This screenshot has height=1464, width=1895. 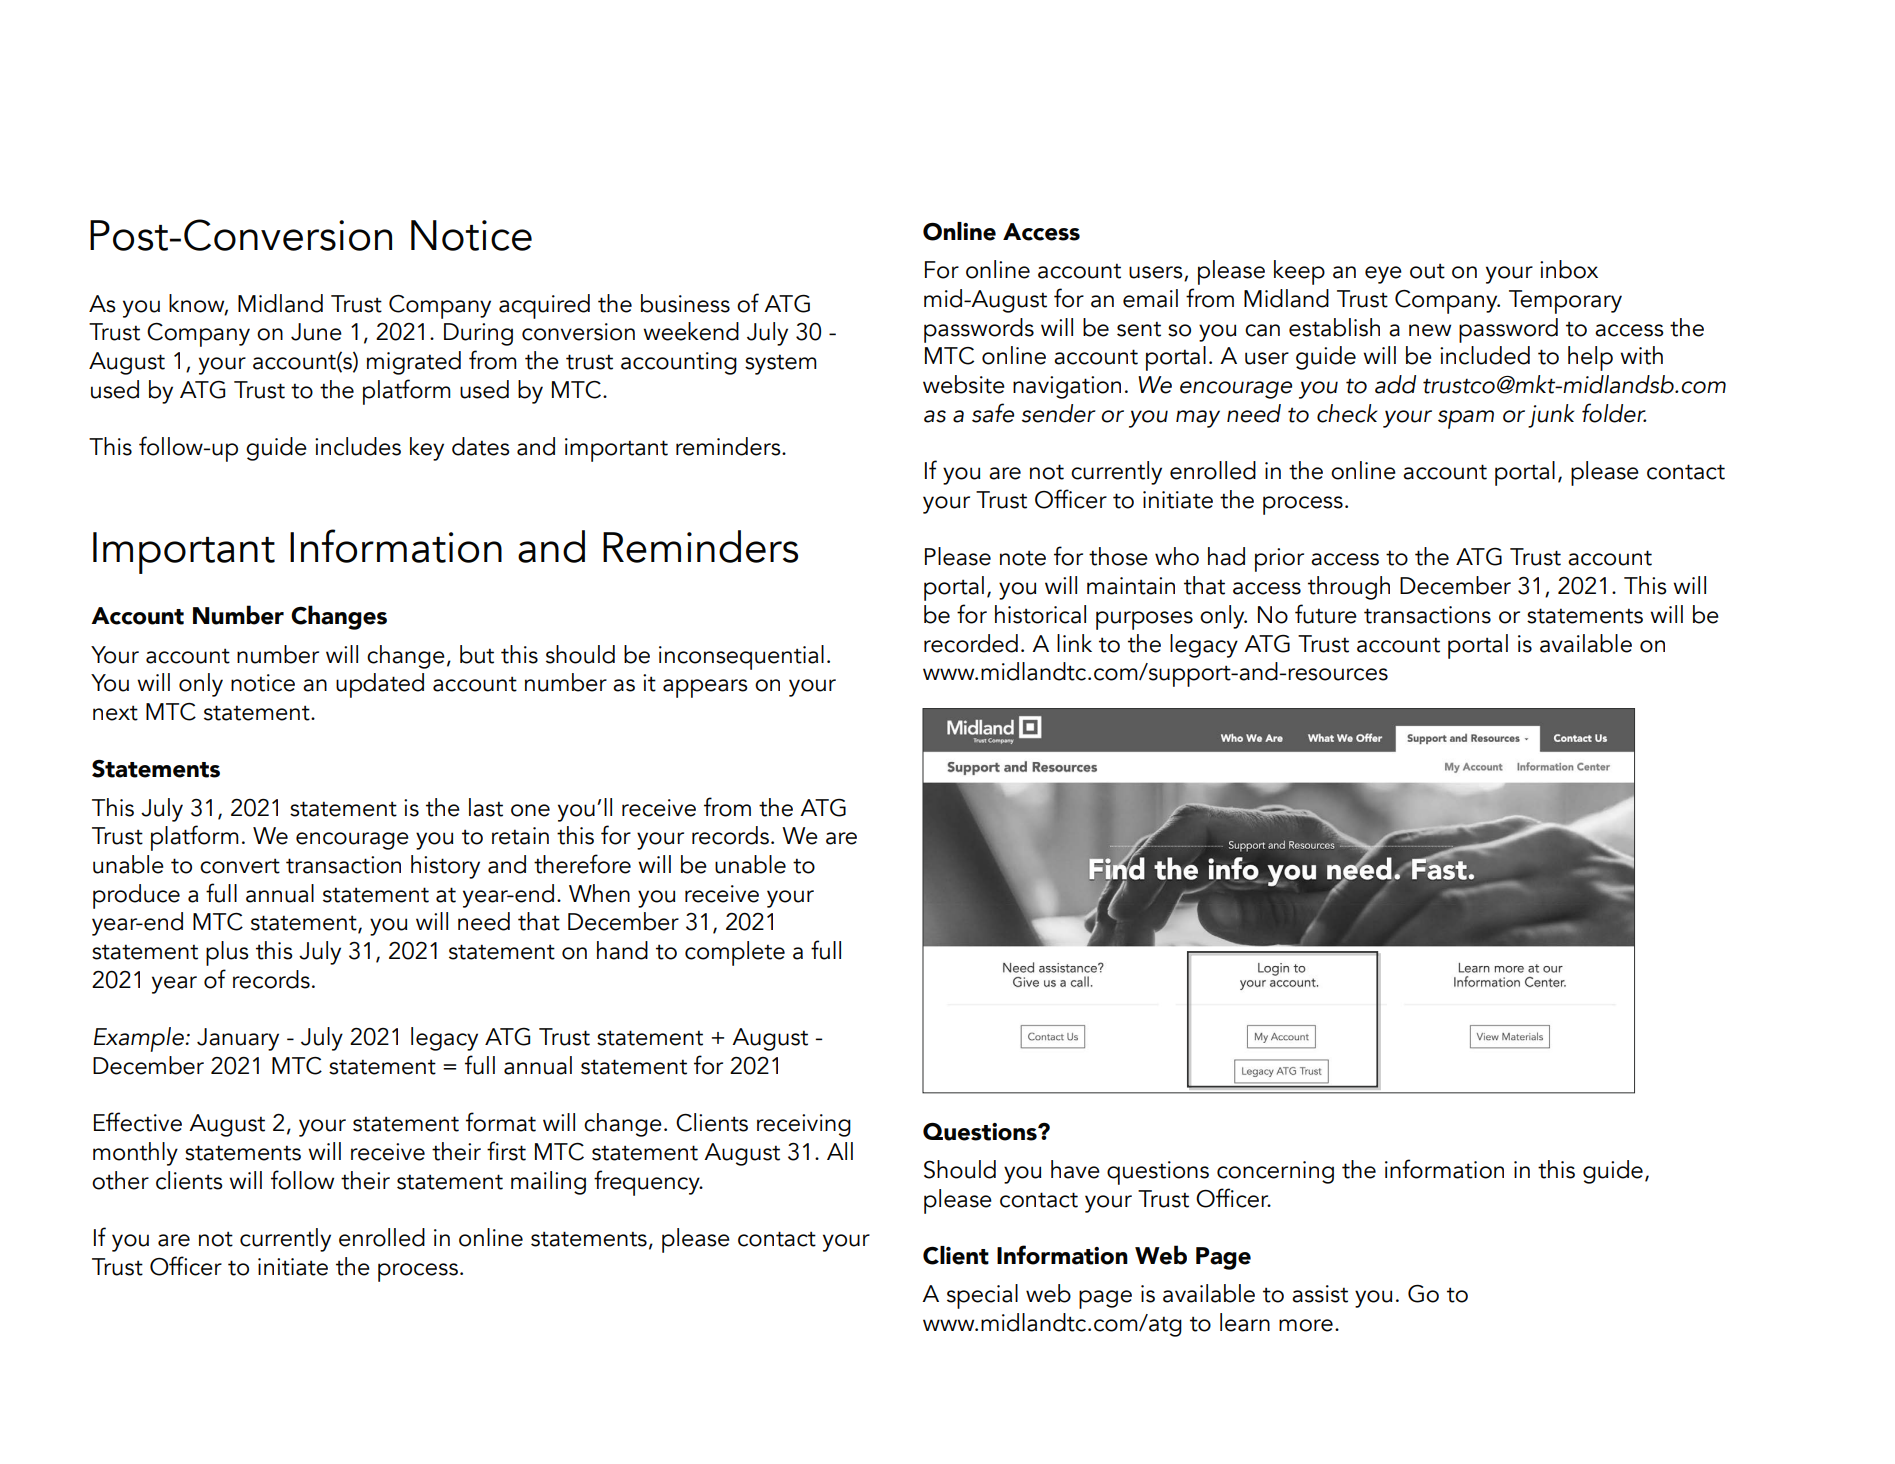 I want to click on other, so click(x=120, y=1180).
